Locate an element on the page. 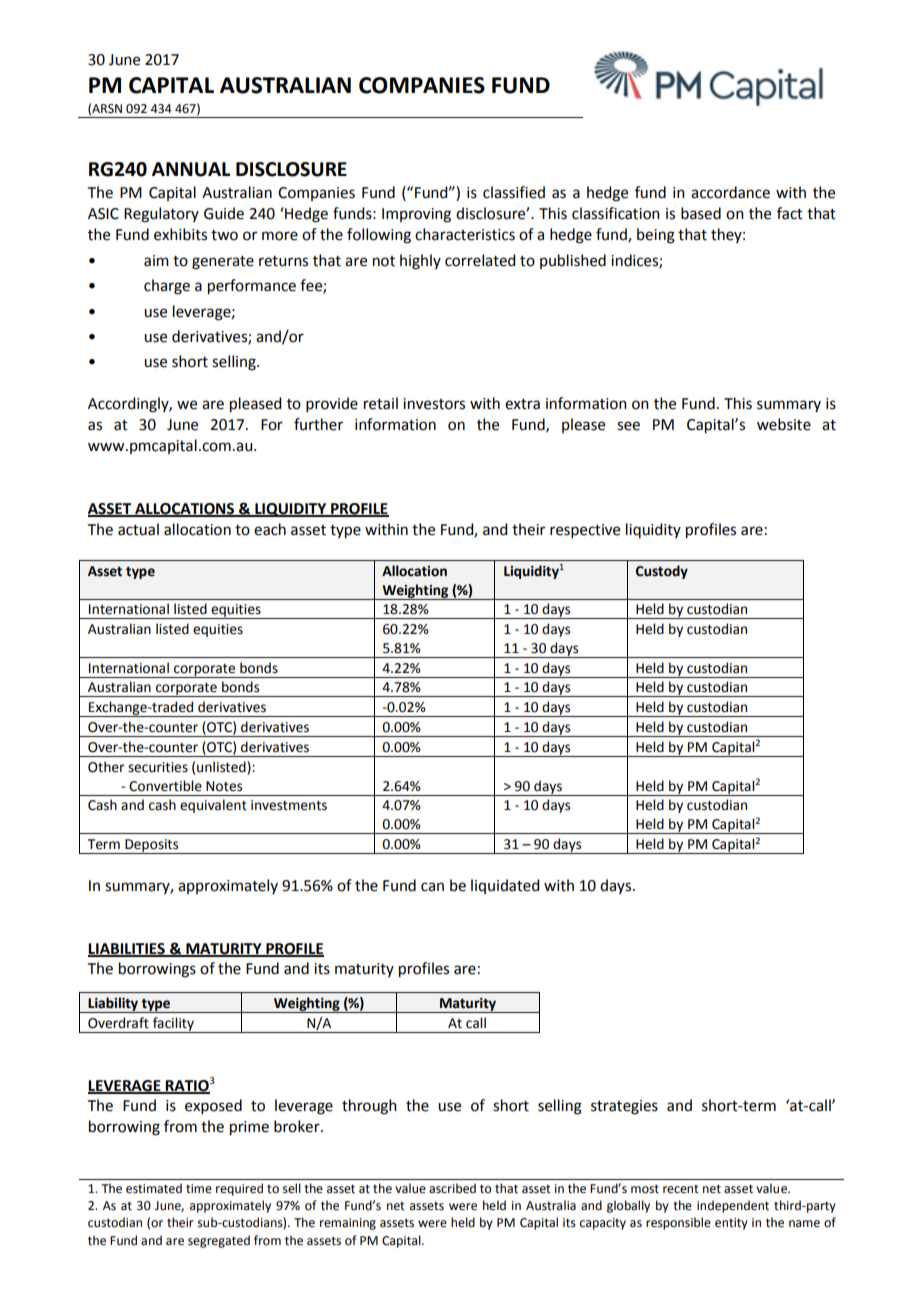  time is located at coordinates (199, 1189).
